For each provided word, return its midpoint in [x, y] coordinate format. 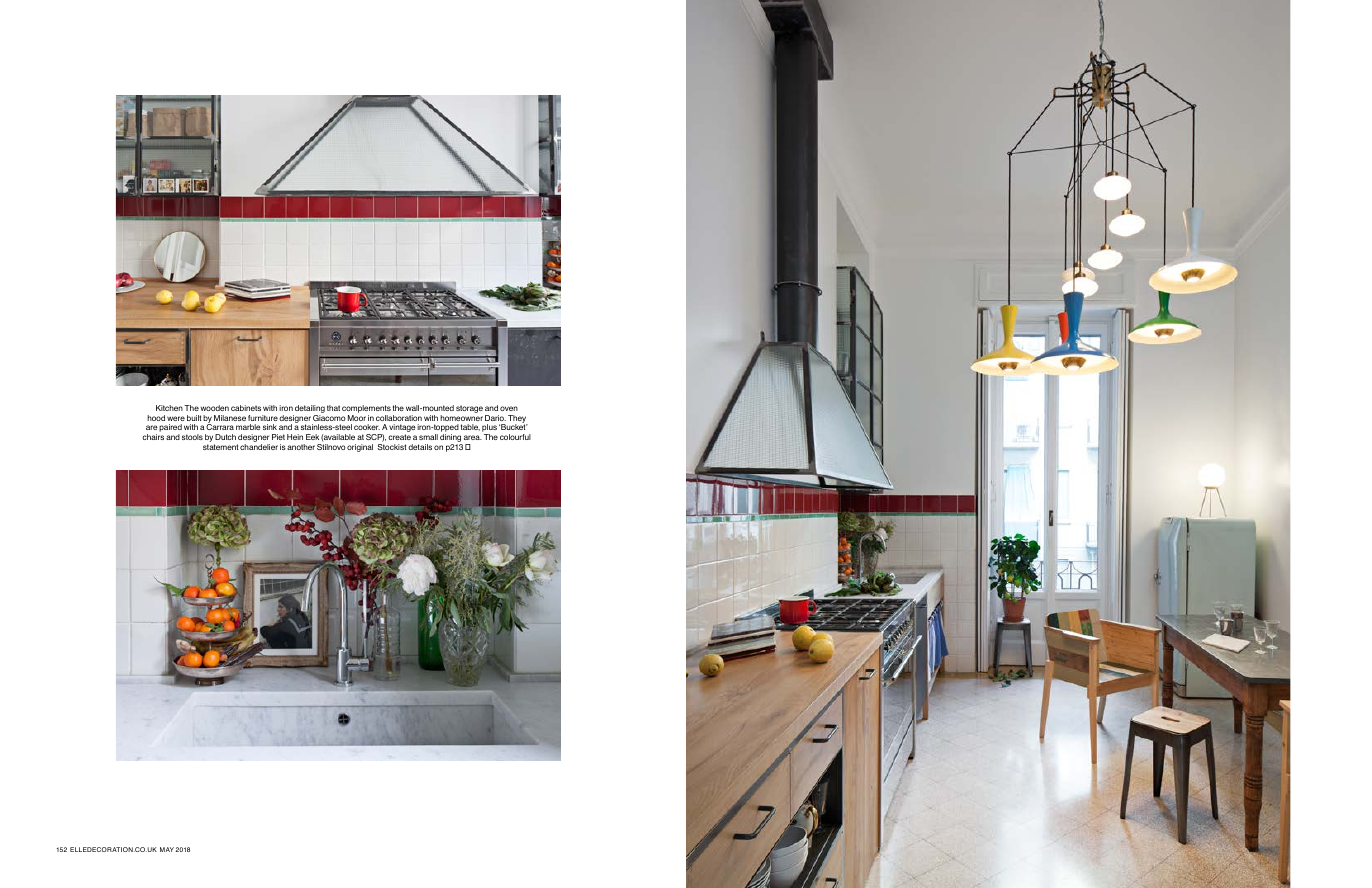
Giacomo [329, 418]
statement [221, 447]
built [194, 418]
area [473, 437]
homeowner [461, 418]
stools [192, 437]
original [360, 448]
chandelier [259, 447]
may [167, 849]
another [301, 447]
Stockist [392, 447]
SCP [375, 438]
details [420, 447]
